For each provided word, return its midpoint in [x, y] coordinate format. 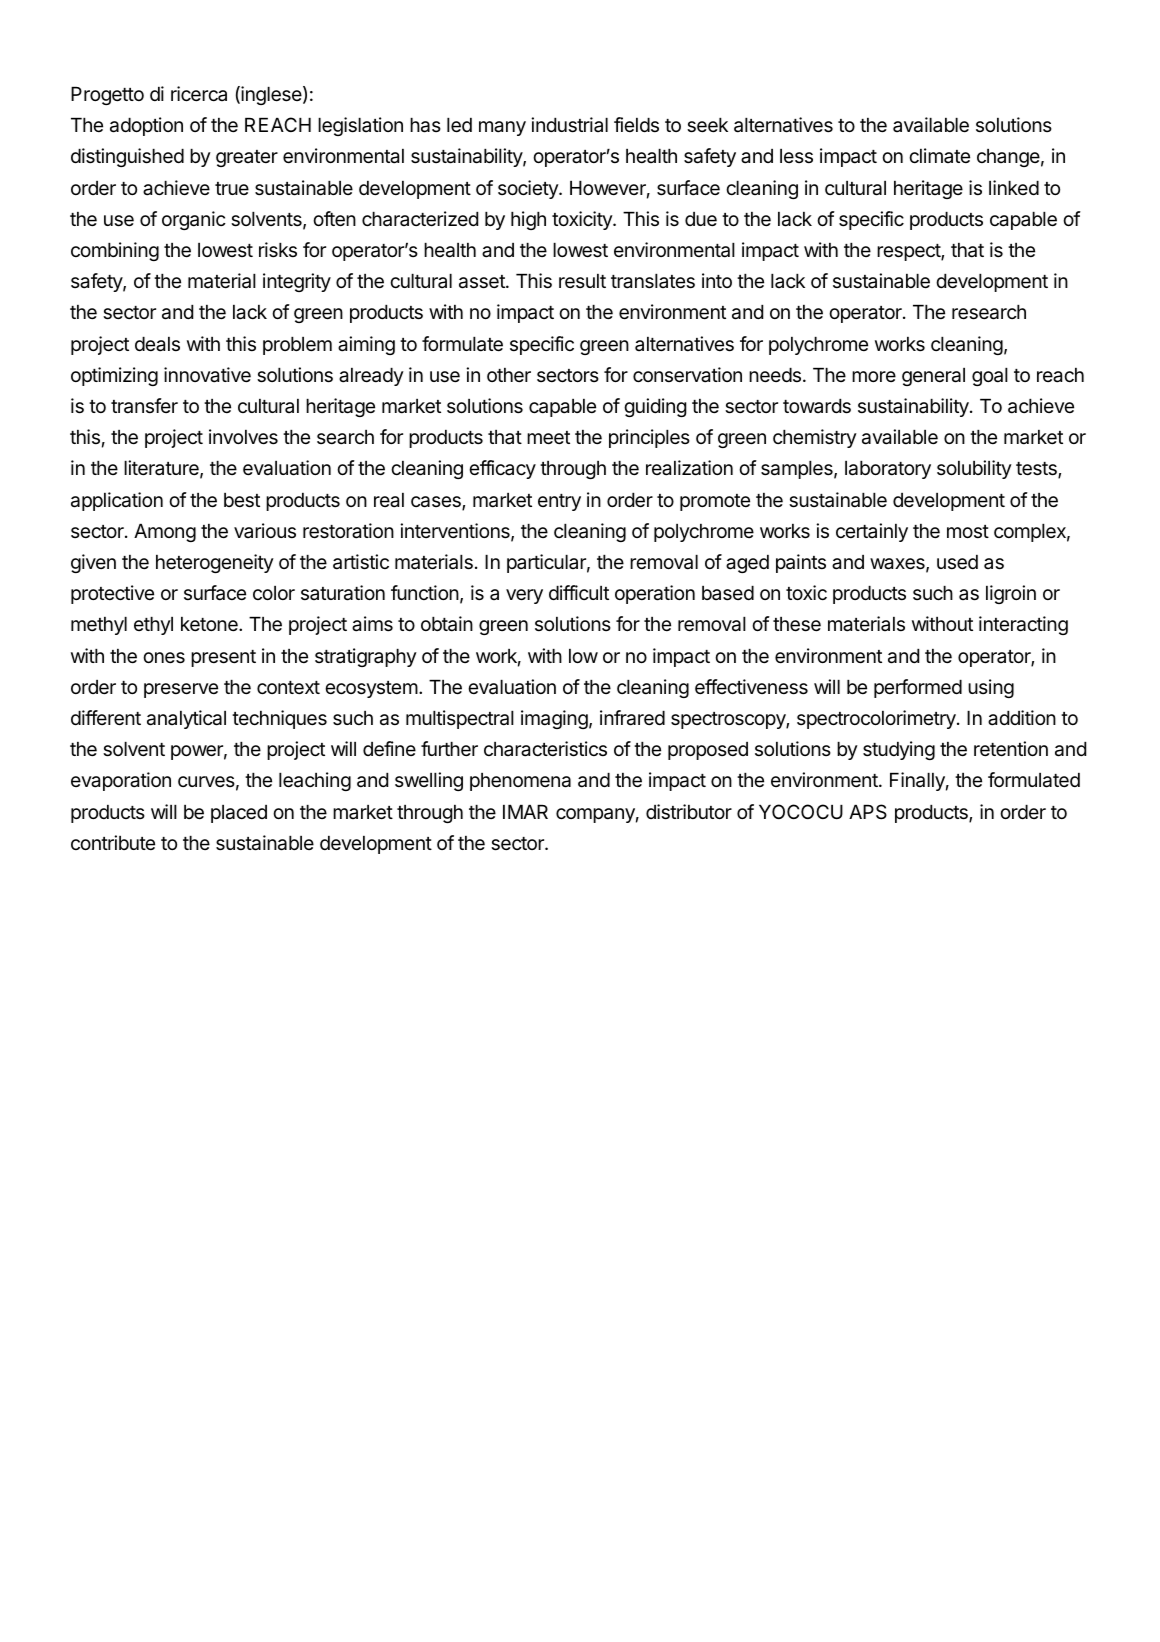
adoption [146, 126]
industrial [569, 125]
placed [239, 814]
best [242, 500]
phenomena [520, 782]
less [796, 156]
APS [868, 812]
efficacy [502, 469]
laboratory [888, 470]
